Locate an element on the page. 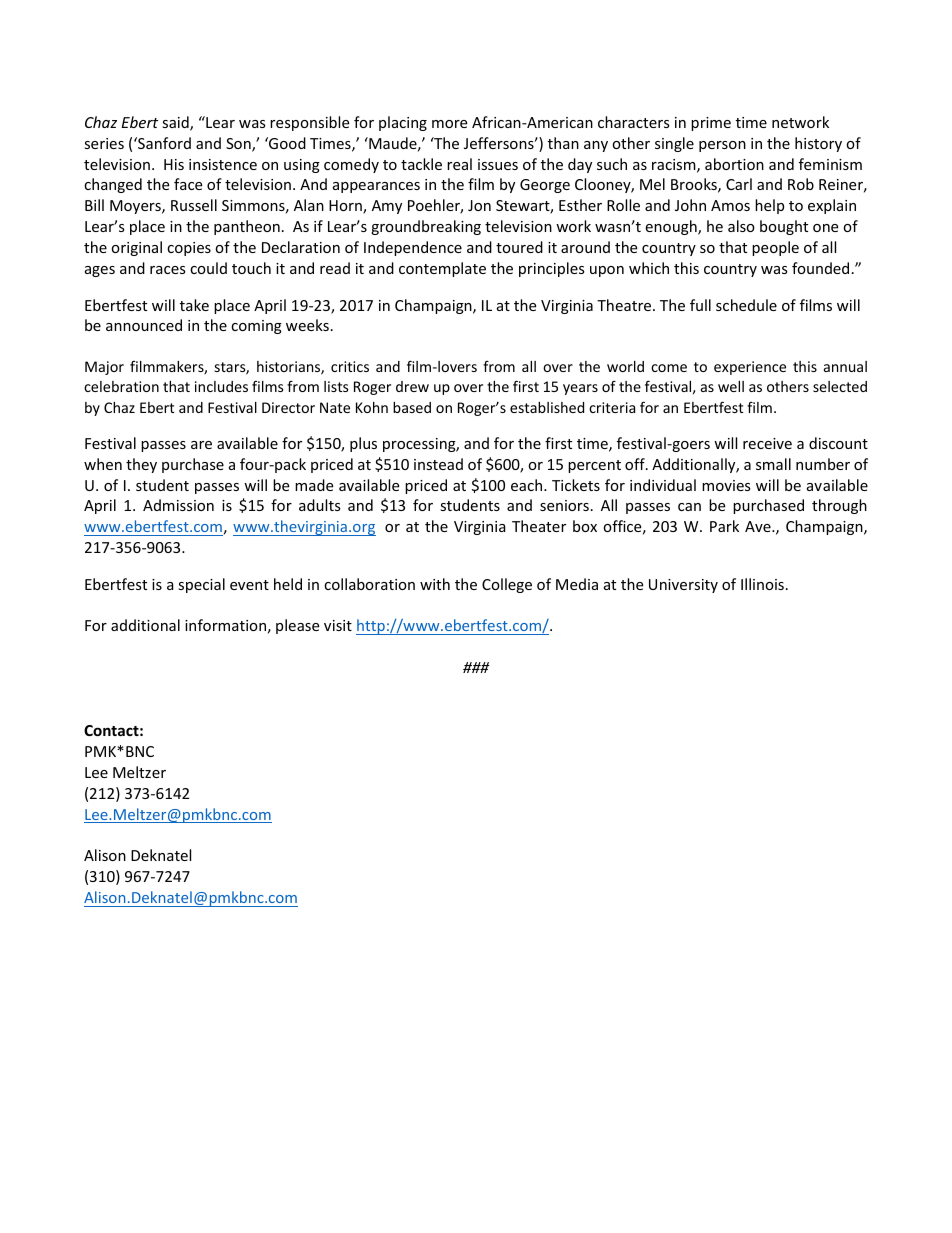  experience is located at coordinates (750, 368).
